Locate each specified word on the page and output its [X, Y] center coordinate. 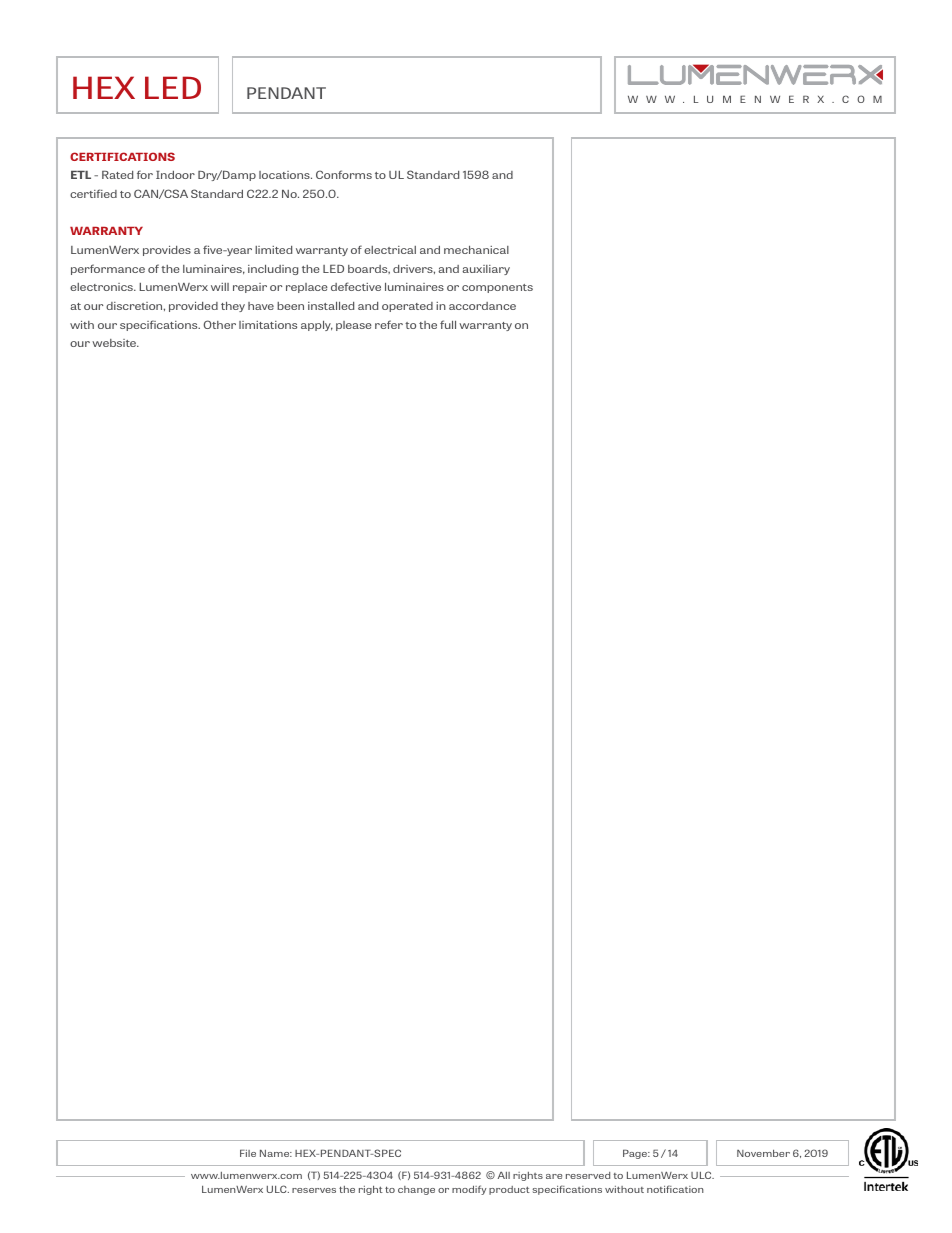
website [115, 343]
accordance [482, 306]
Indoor [175, 175]
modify [469, 1190]
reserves [314, 1190]
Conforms [344, 174]
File [248, 1153]
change [416, 1190]
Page [636, 1154]
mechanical [476, 250]
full [448, 324]
